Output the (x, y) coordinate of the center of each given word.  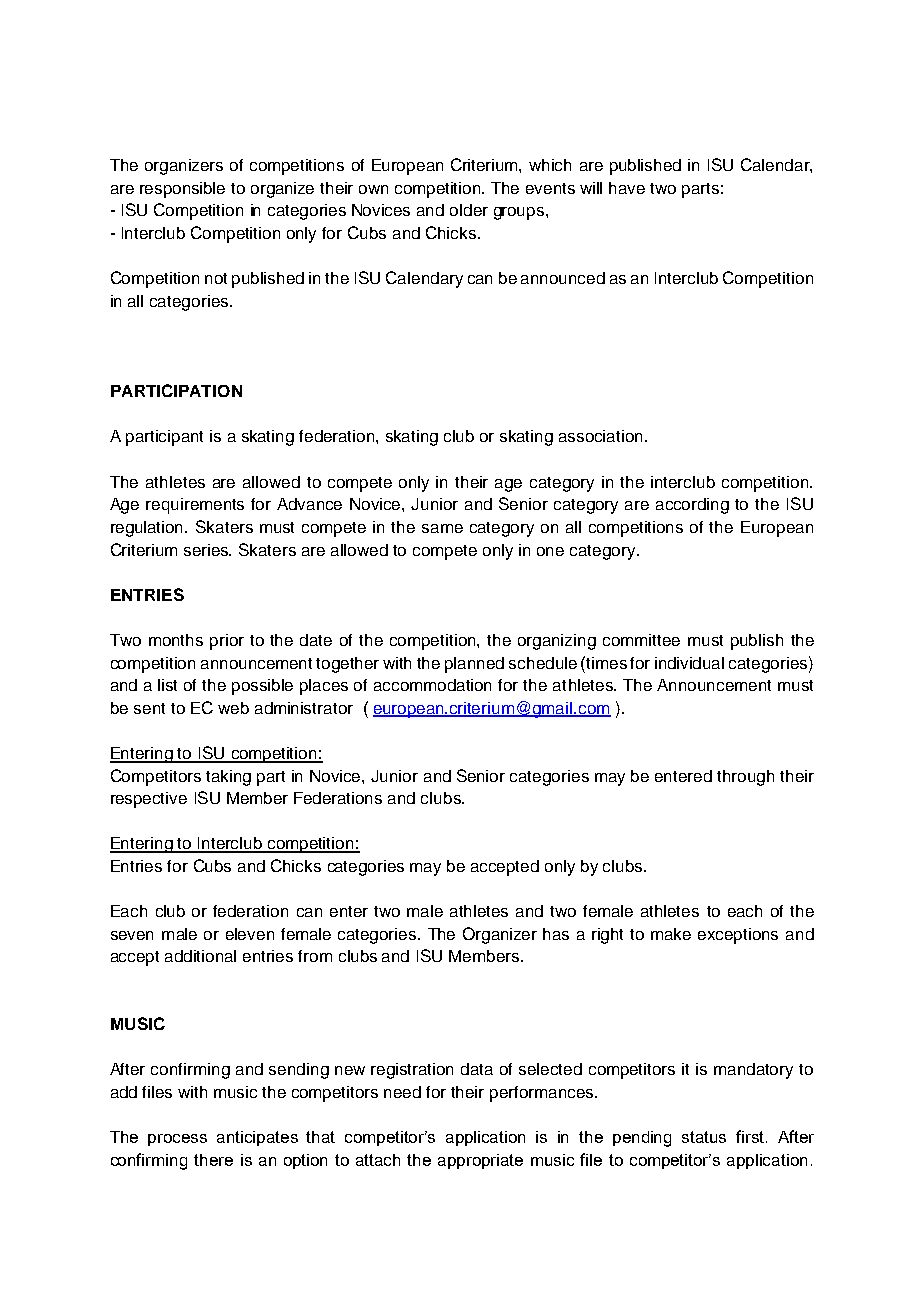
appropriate (480, 1161)
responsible (182, 190)
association (602, 436)
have (627, 188)
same (442, 528)
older (469, 210)
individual (689, 663)
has (556, 934)
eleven (250, 934)
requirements (195, 506)
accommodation (432, 685)
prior (227, 642)
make (671, 934)
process (177, 1140)
